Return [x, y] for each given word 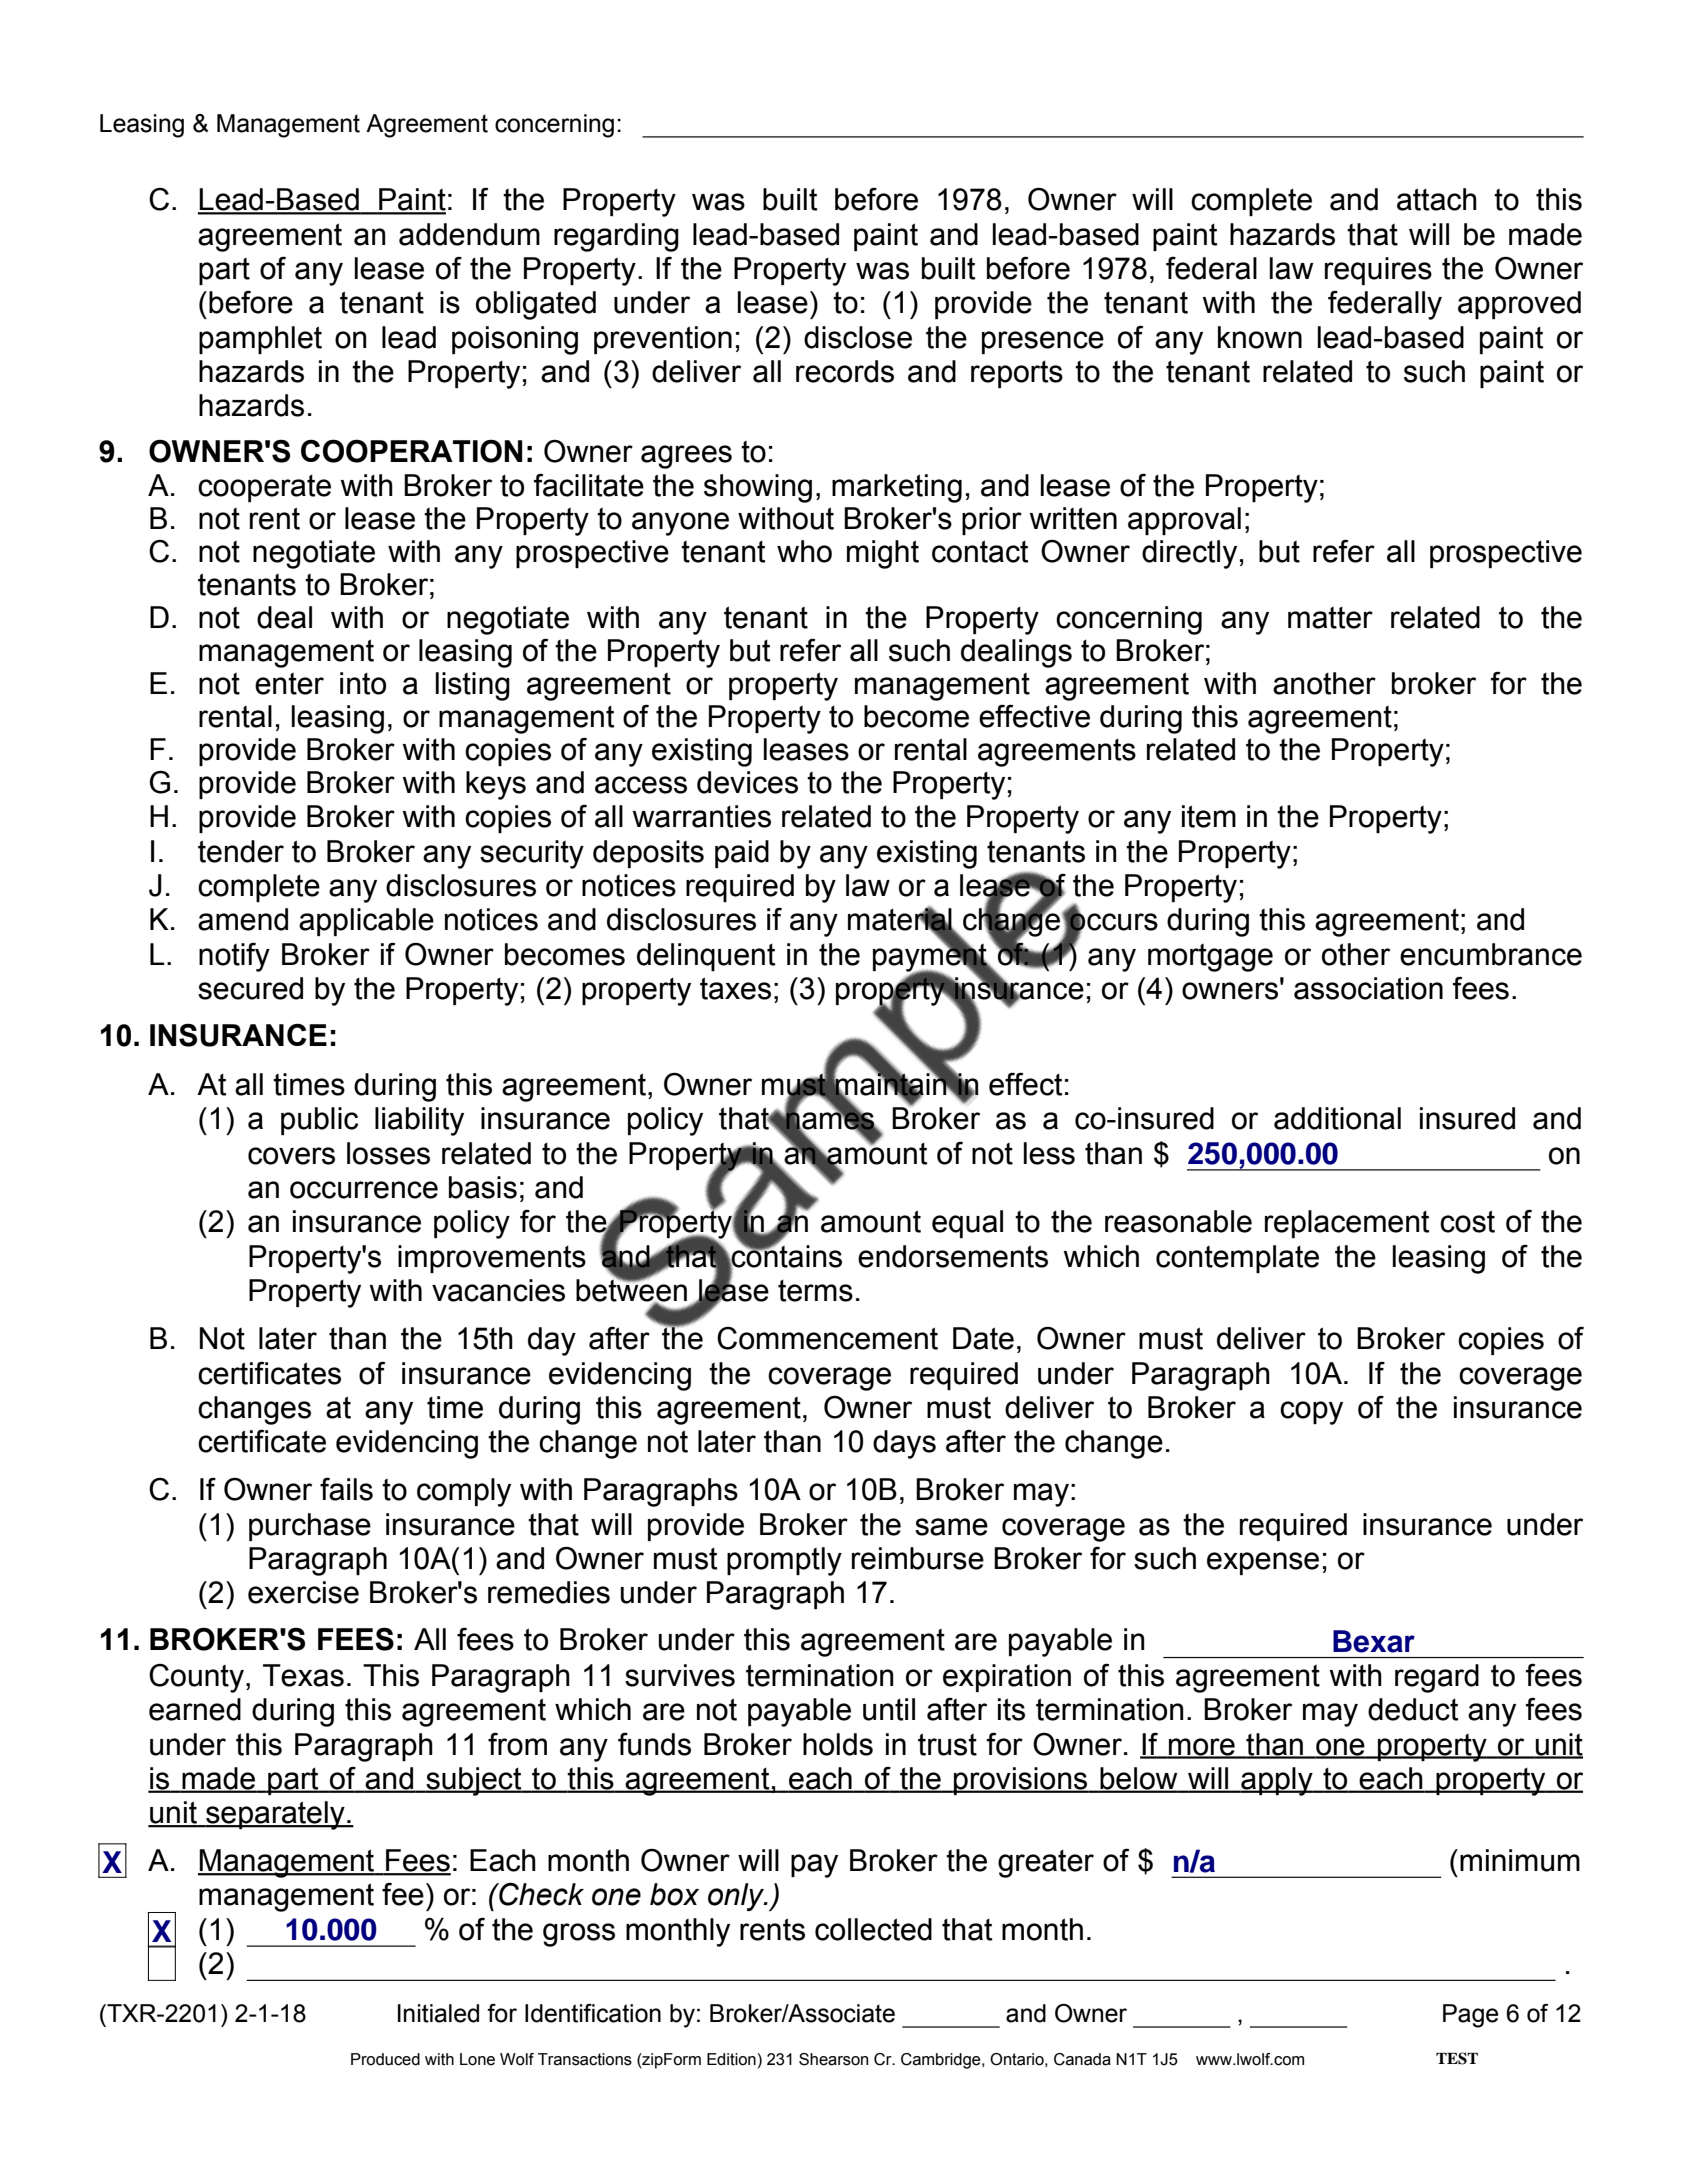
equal [967, 1224]
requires [1378, 271]
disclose [858, 337]
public [319, 1121]
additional [1337, 1118]
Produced [385, 2059]
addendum [469, 234]
